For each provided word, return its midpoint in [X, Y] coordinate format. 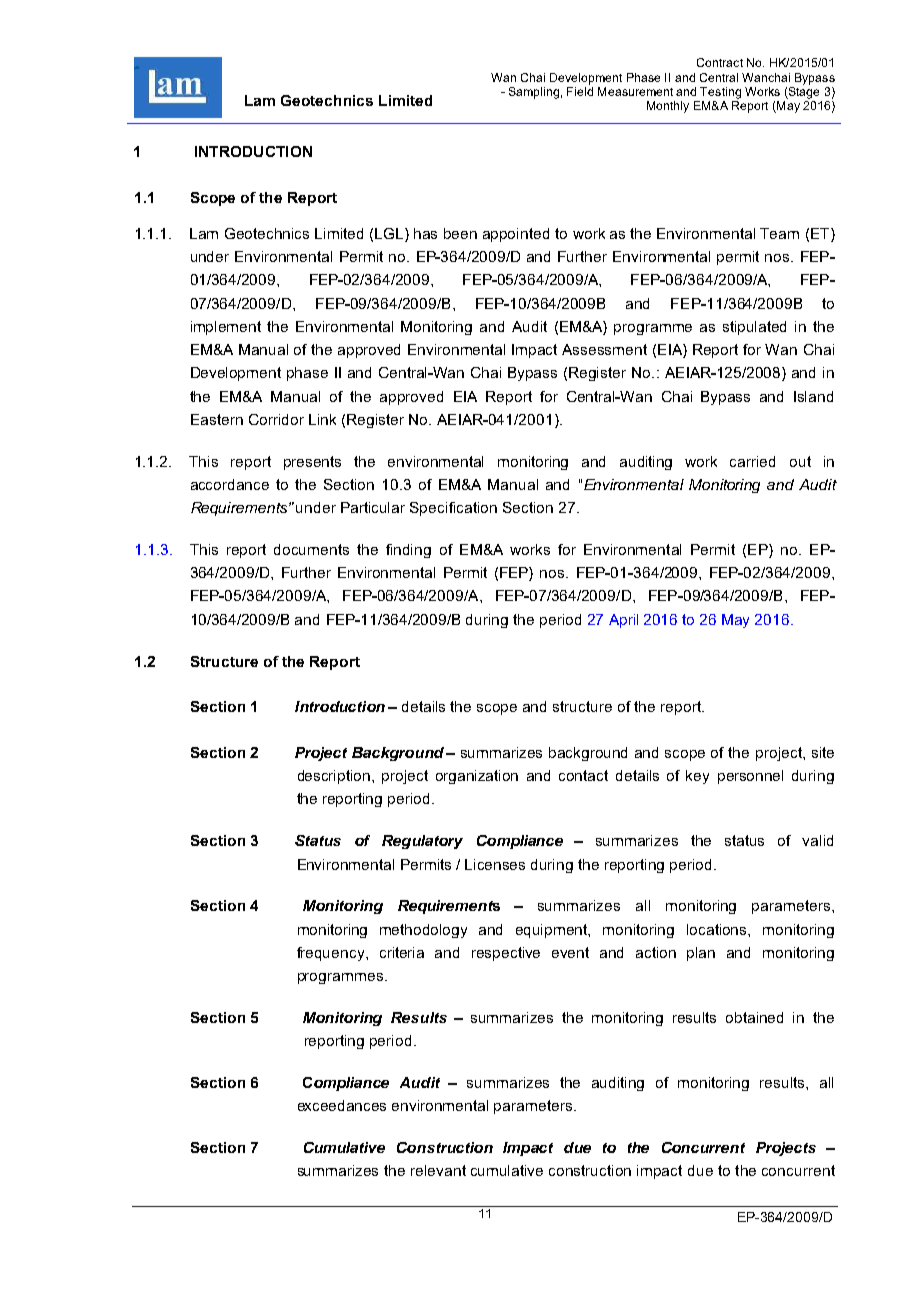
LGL [390, 235]
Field [580, 91]
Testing [720, 93]
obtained [754, 1017]
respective [506, 954]
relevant [438, 1170]
